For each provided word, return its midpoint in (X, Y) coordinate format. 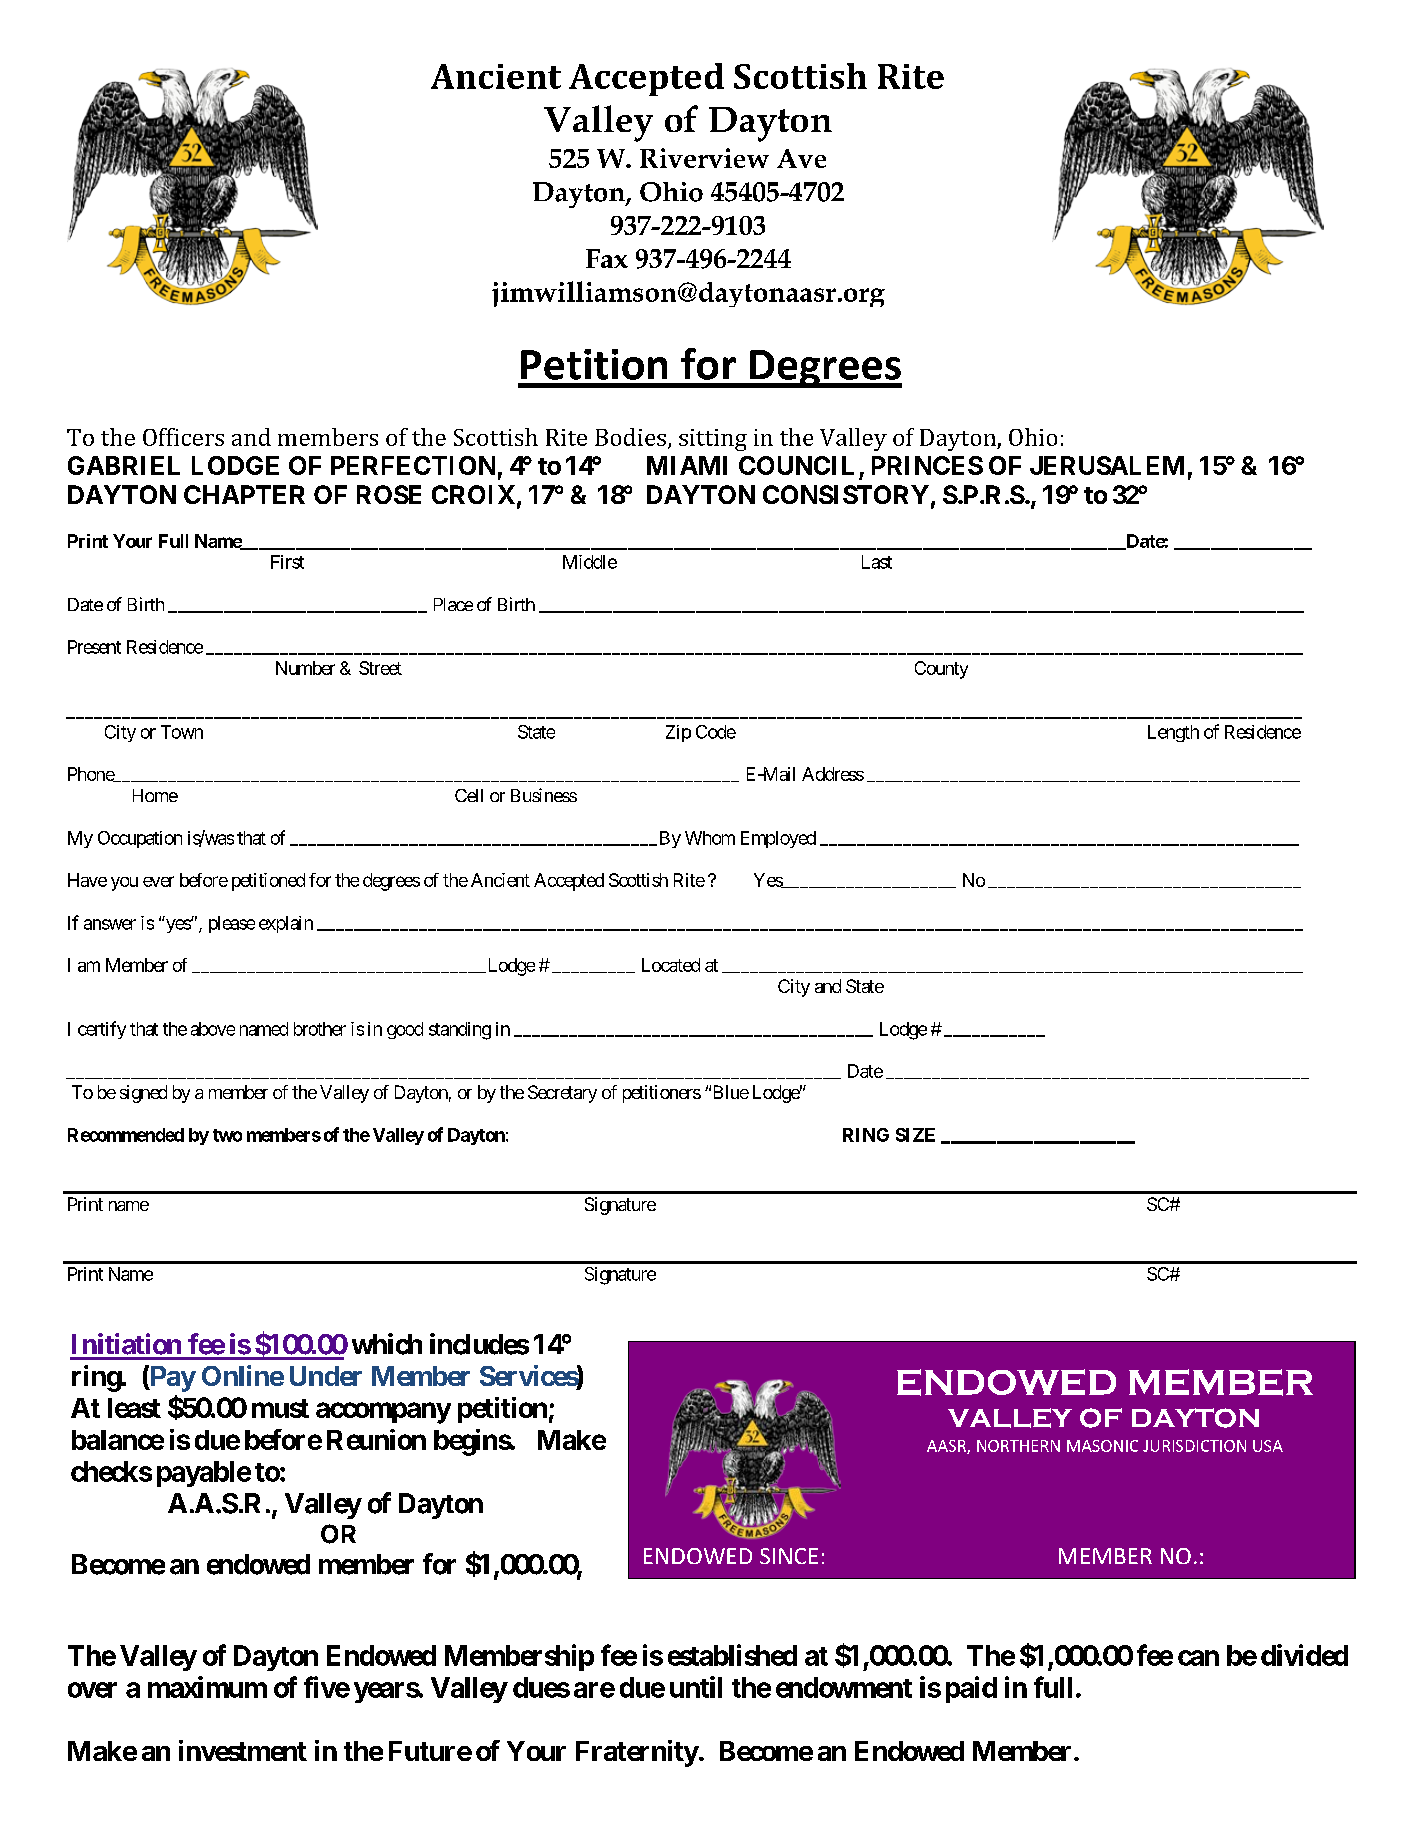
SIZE (915, 1135)
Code (716, 732)
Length (1173, 733)
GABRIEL (124, 465)
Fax (607, 258)
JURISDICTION (1194, 1446)
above (213, 1029)
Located (671, 965)
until (696, 1687)
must (280, 1408)
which (387, 1344)
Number (305, 668)
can (1198, 1658)
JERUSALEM (1107, 465)
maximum (207, 1687)
